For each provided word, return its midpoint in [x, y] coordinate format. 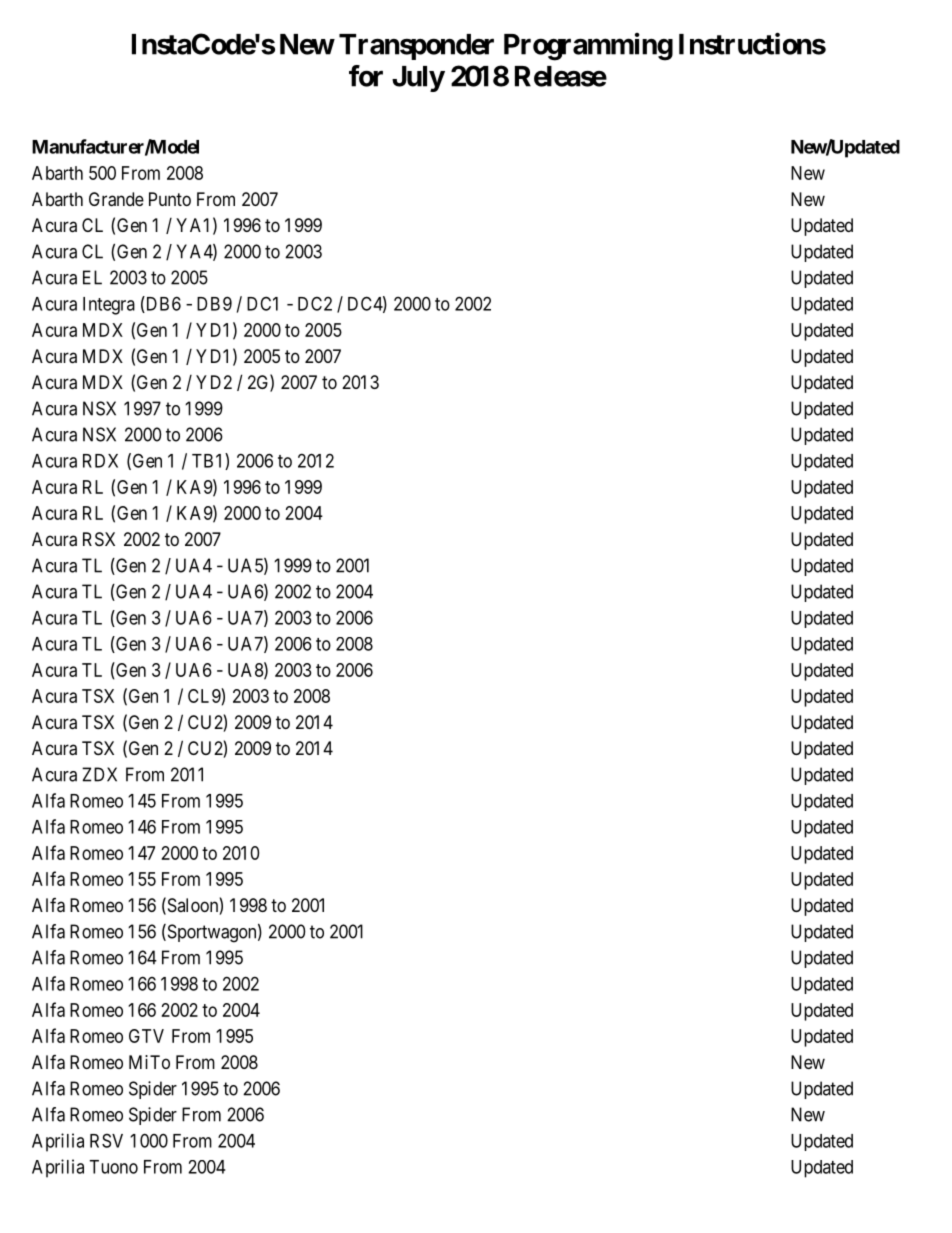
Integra [109, 306]
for [366, 76]
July [418, 79]
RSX [99, 539]
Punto [170, 199]
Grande [116, 199]
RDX [100, 461]
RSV [106, 1140]
